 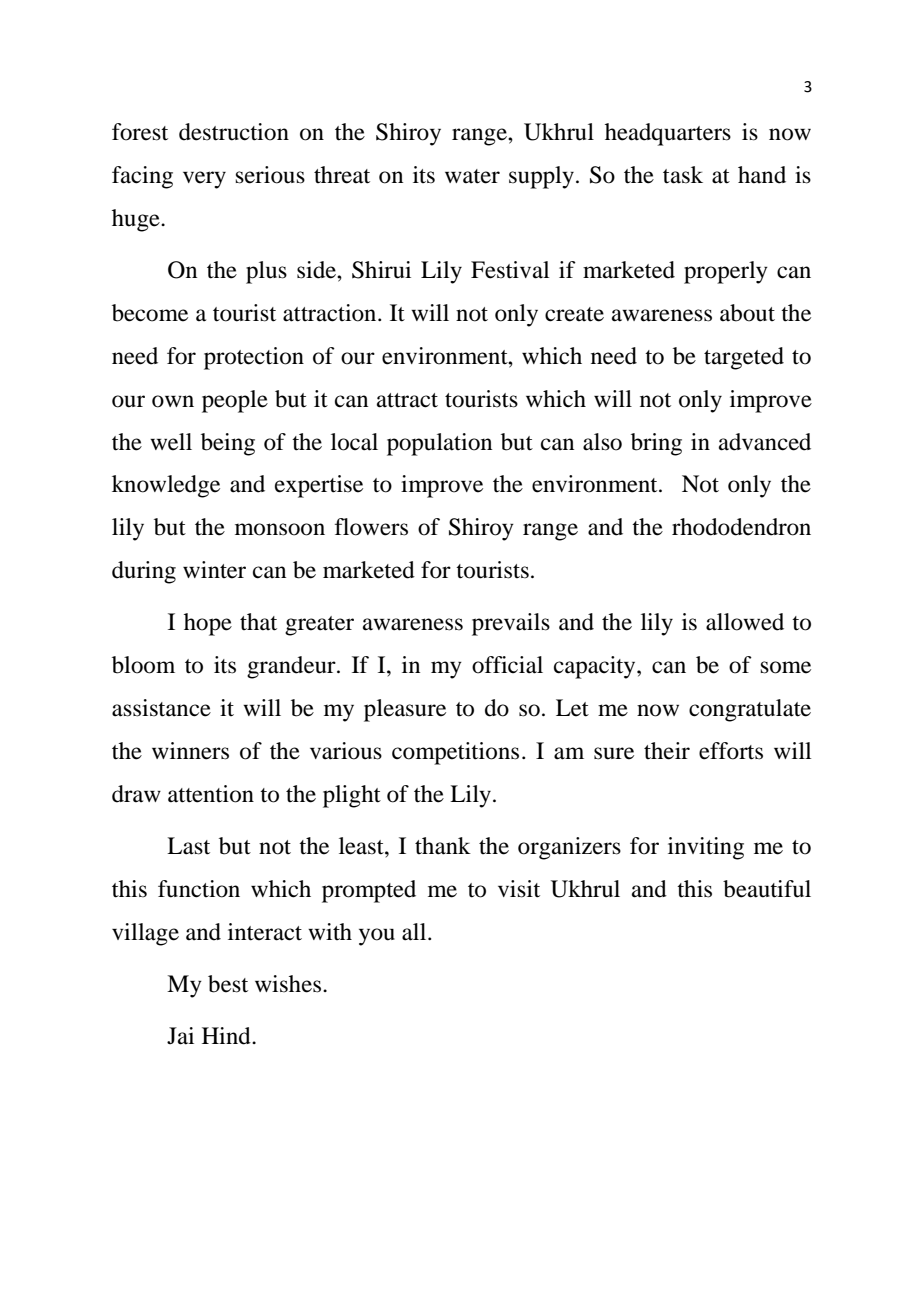 I want to click on targeted, so click(x=744, y=358).
